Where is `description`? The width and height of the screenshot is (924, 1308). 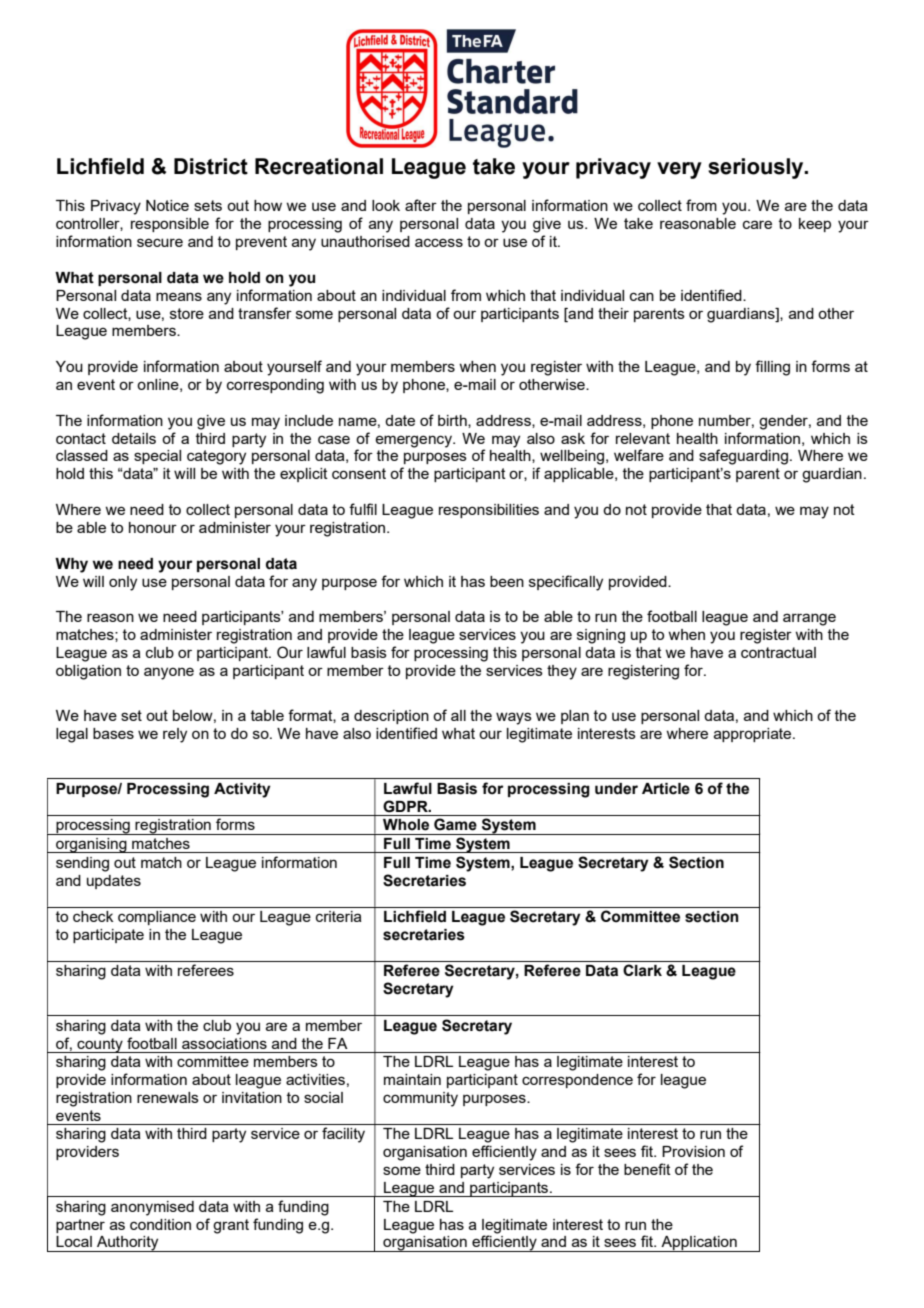
description is located at coordinates (391, 717).
